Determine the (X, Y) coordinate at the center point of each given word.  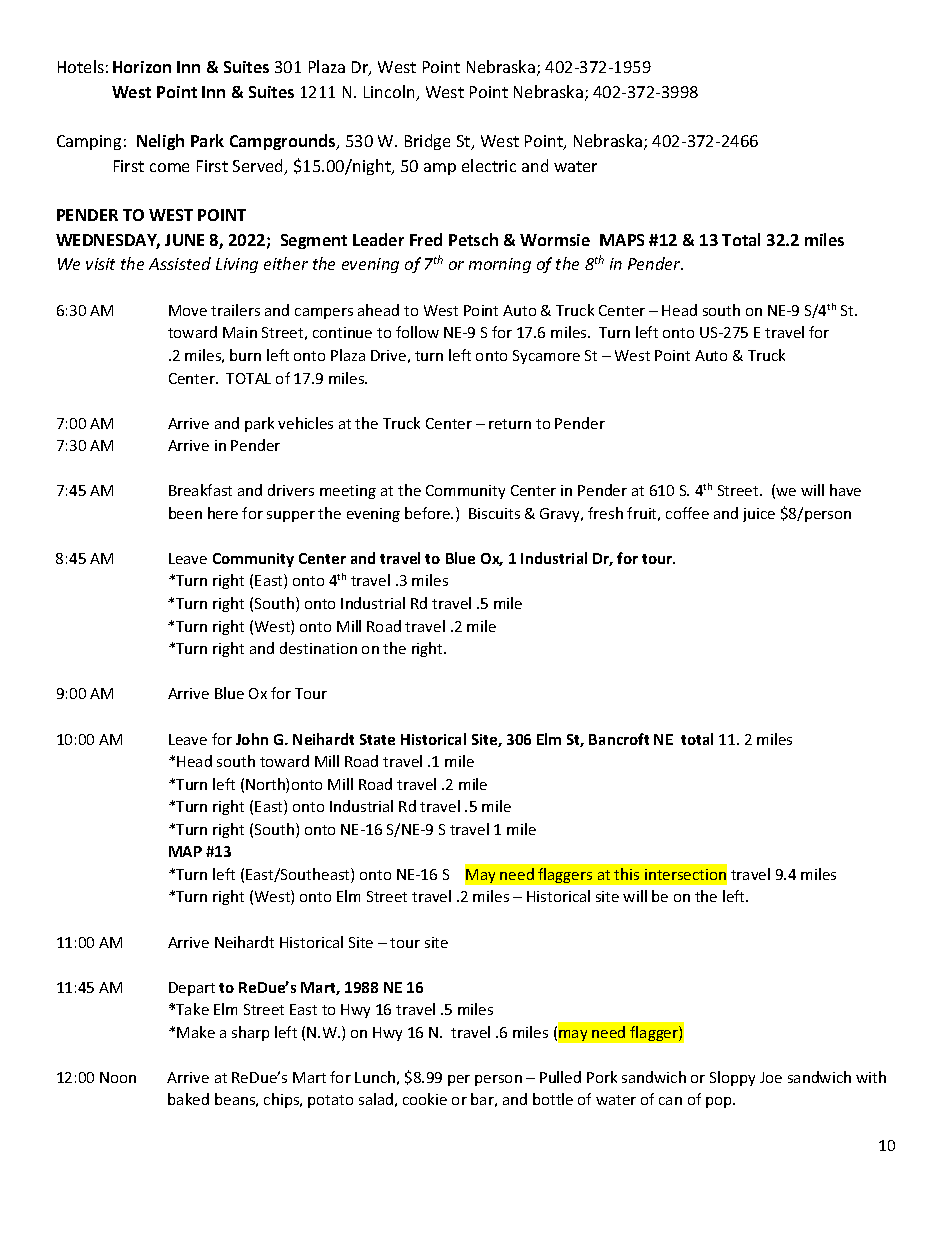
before (429, 513)
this (626, 874)
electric (489, 165)
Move (188, 310)
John (252, 739)
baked (188, 1099)
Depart (192, 989)
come (169, 167)
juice (759, 515)
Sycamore (546, 357)
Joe (771, 1077)
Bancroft (619, 739)
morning (500, 265)
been (185, 513)
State (377, 739)
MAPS (622, 240)
